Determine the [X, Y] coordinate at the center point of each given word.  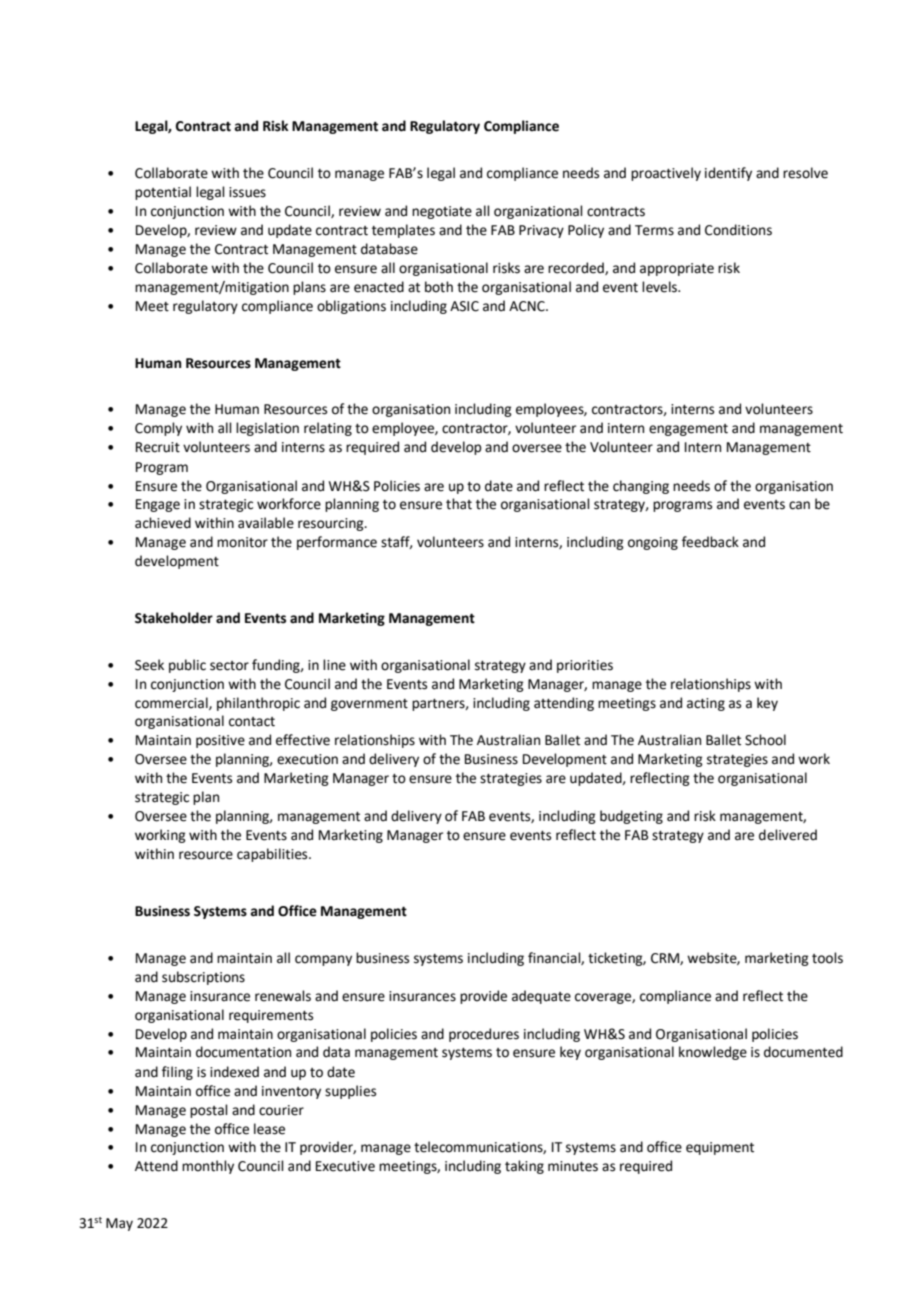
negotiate [442, 212]
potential [163, 193]
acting [706, 704]
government [369, 705]
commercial [172, 703]
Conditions [738, 230]
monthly [208, 1167]
